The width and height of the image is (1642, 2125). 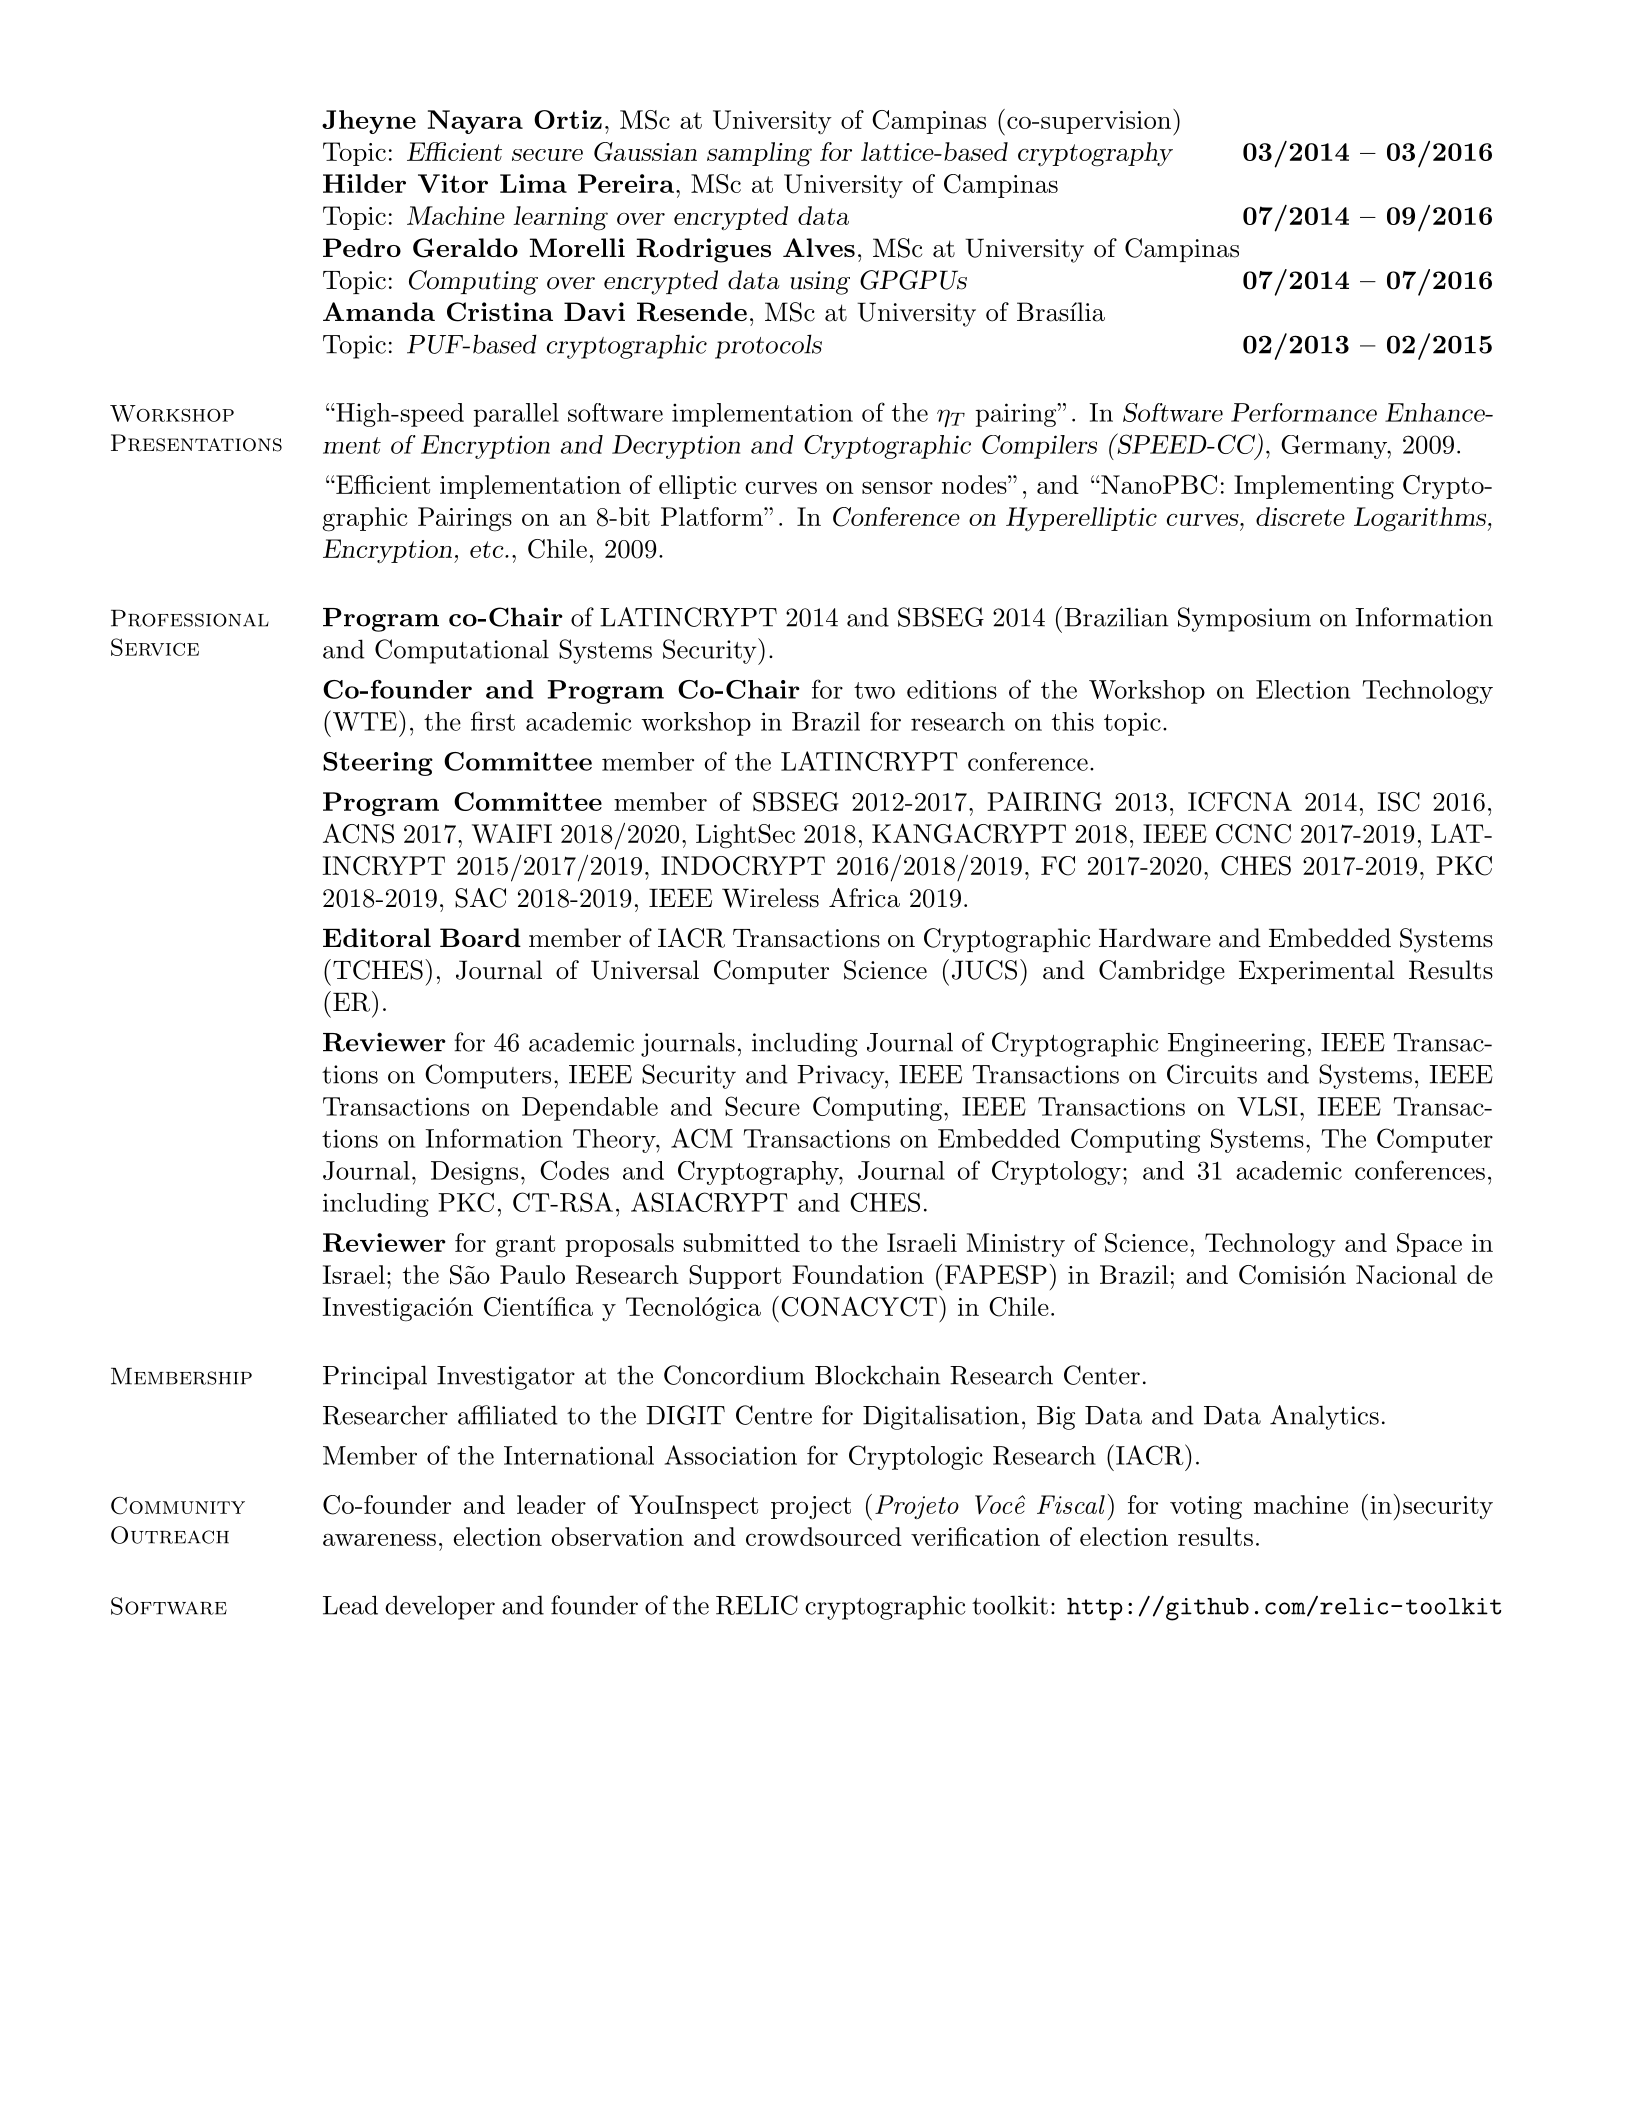 I want to click on Performance, so click(x=1304, y=412).
